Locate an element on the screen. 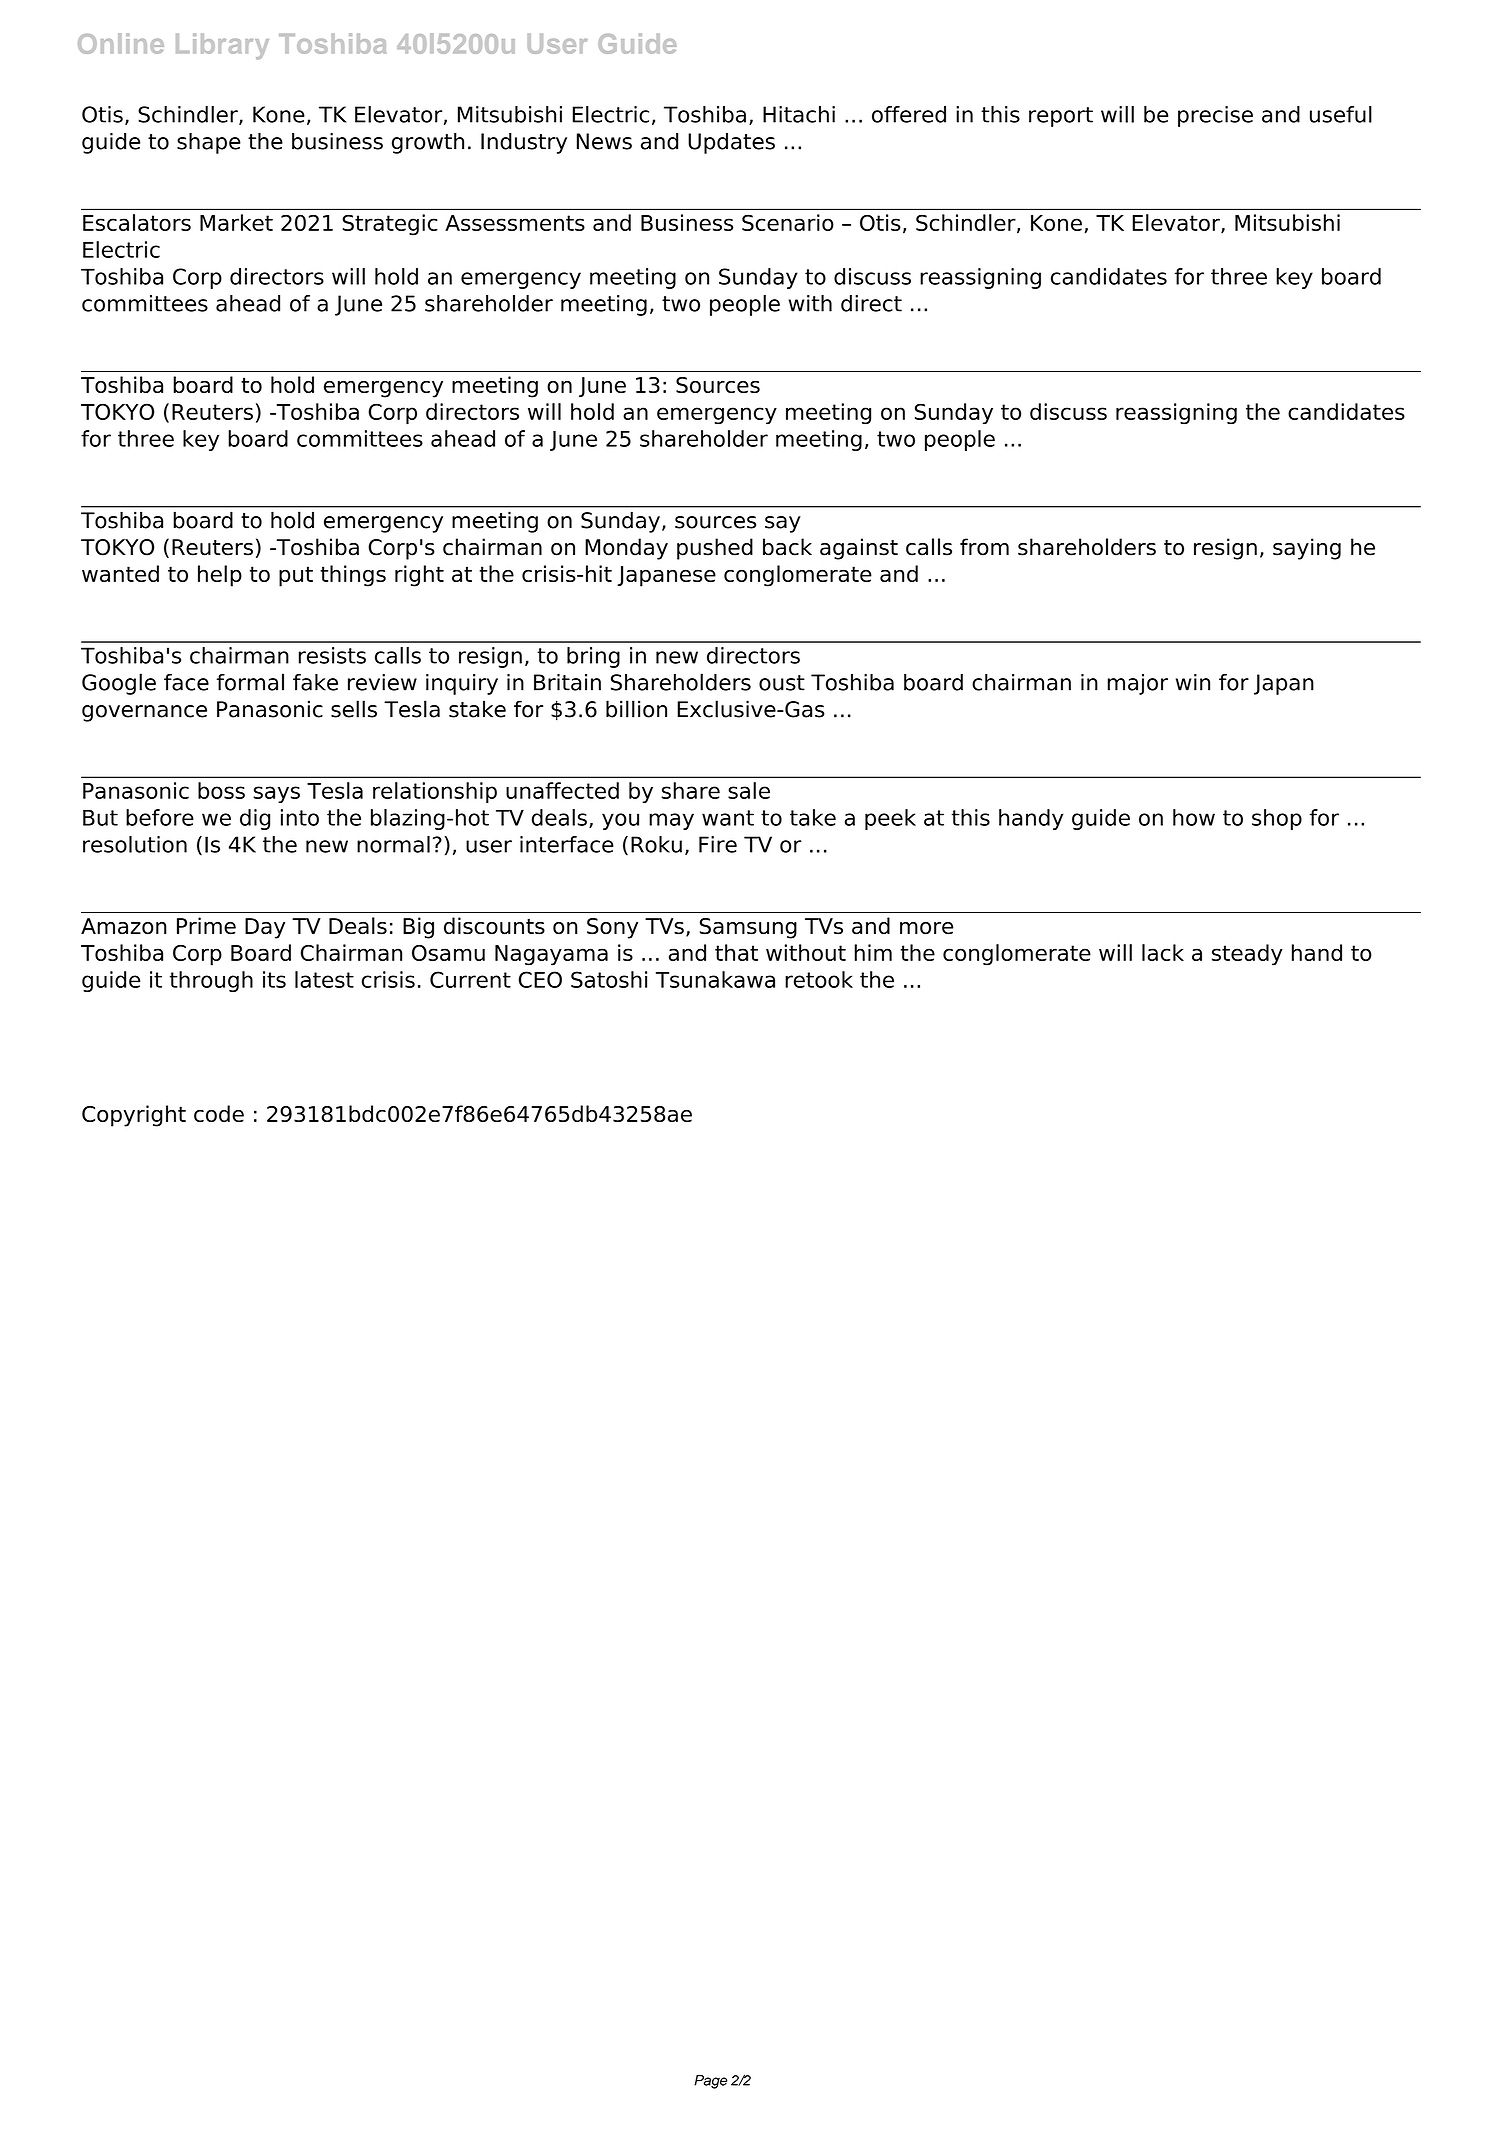 Image resolution: width=1507 pixels, height=2131 pixels. that is located at coordinates (736, 952).
